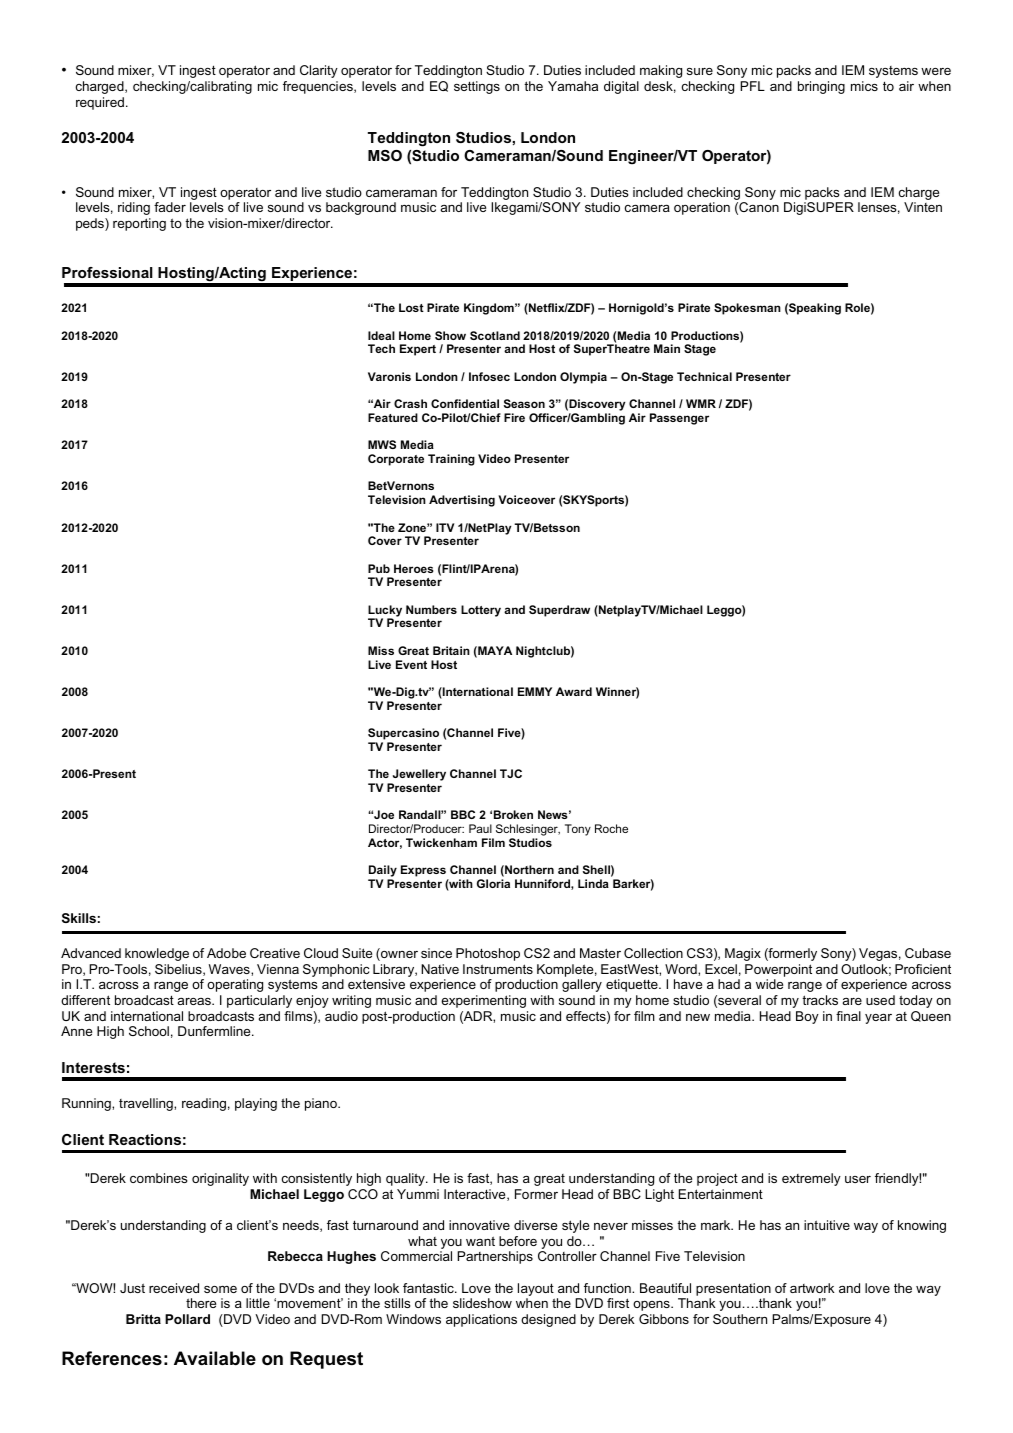 This screenshot has height=1433, width=1013. What do you see at coordinates (483, 1001) in the screenshot?
I see `experimenting` at bounding box center [483, 1001].
